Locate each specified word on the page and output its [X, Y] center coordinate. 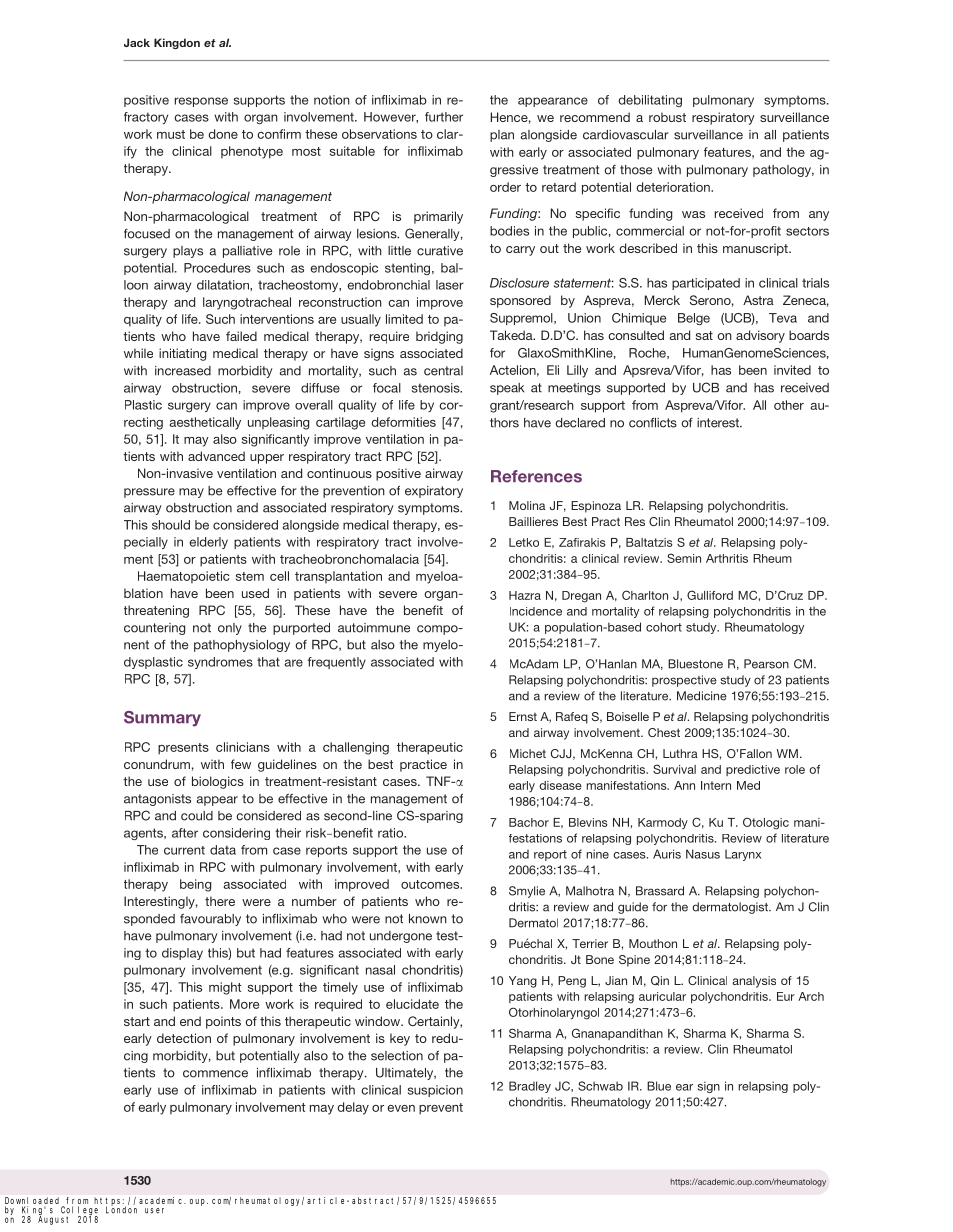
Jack [137, 42]
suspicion [435, 1091]
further [444, 117]
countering [154, 629]
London [121, 1209]
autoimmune [374, 628]
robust [667, 117]
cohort [664, 627]
